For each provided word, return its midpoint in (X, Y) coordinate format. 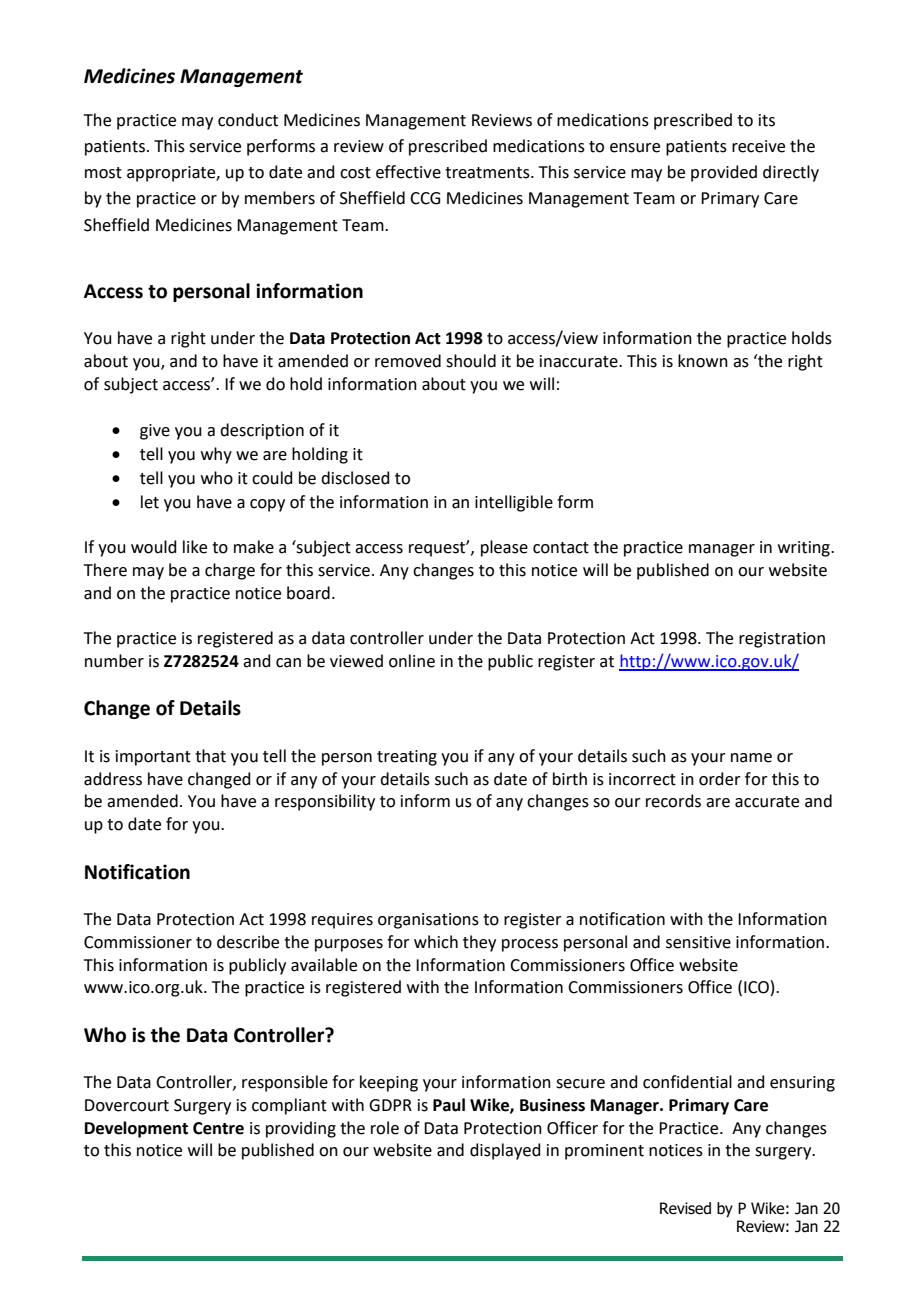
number (114, 661)
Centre (218, 1128)
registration (782, 640)
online (412, 661)
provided (724, 173)
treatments (488, 173)
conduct (248, 120)
